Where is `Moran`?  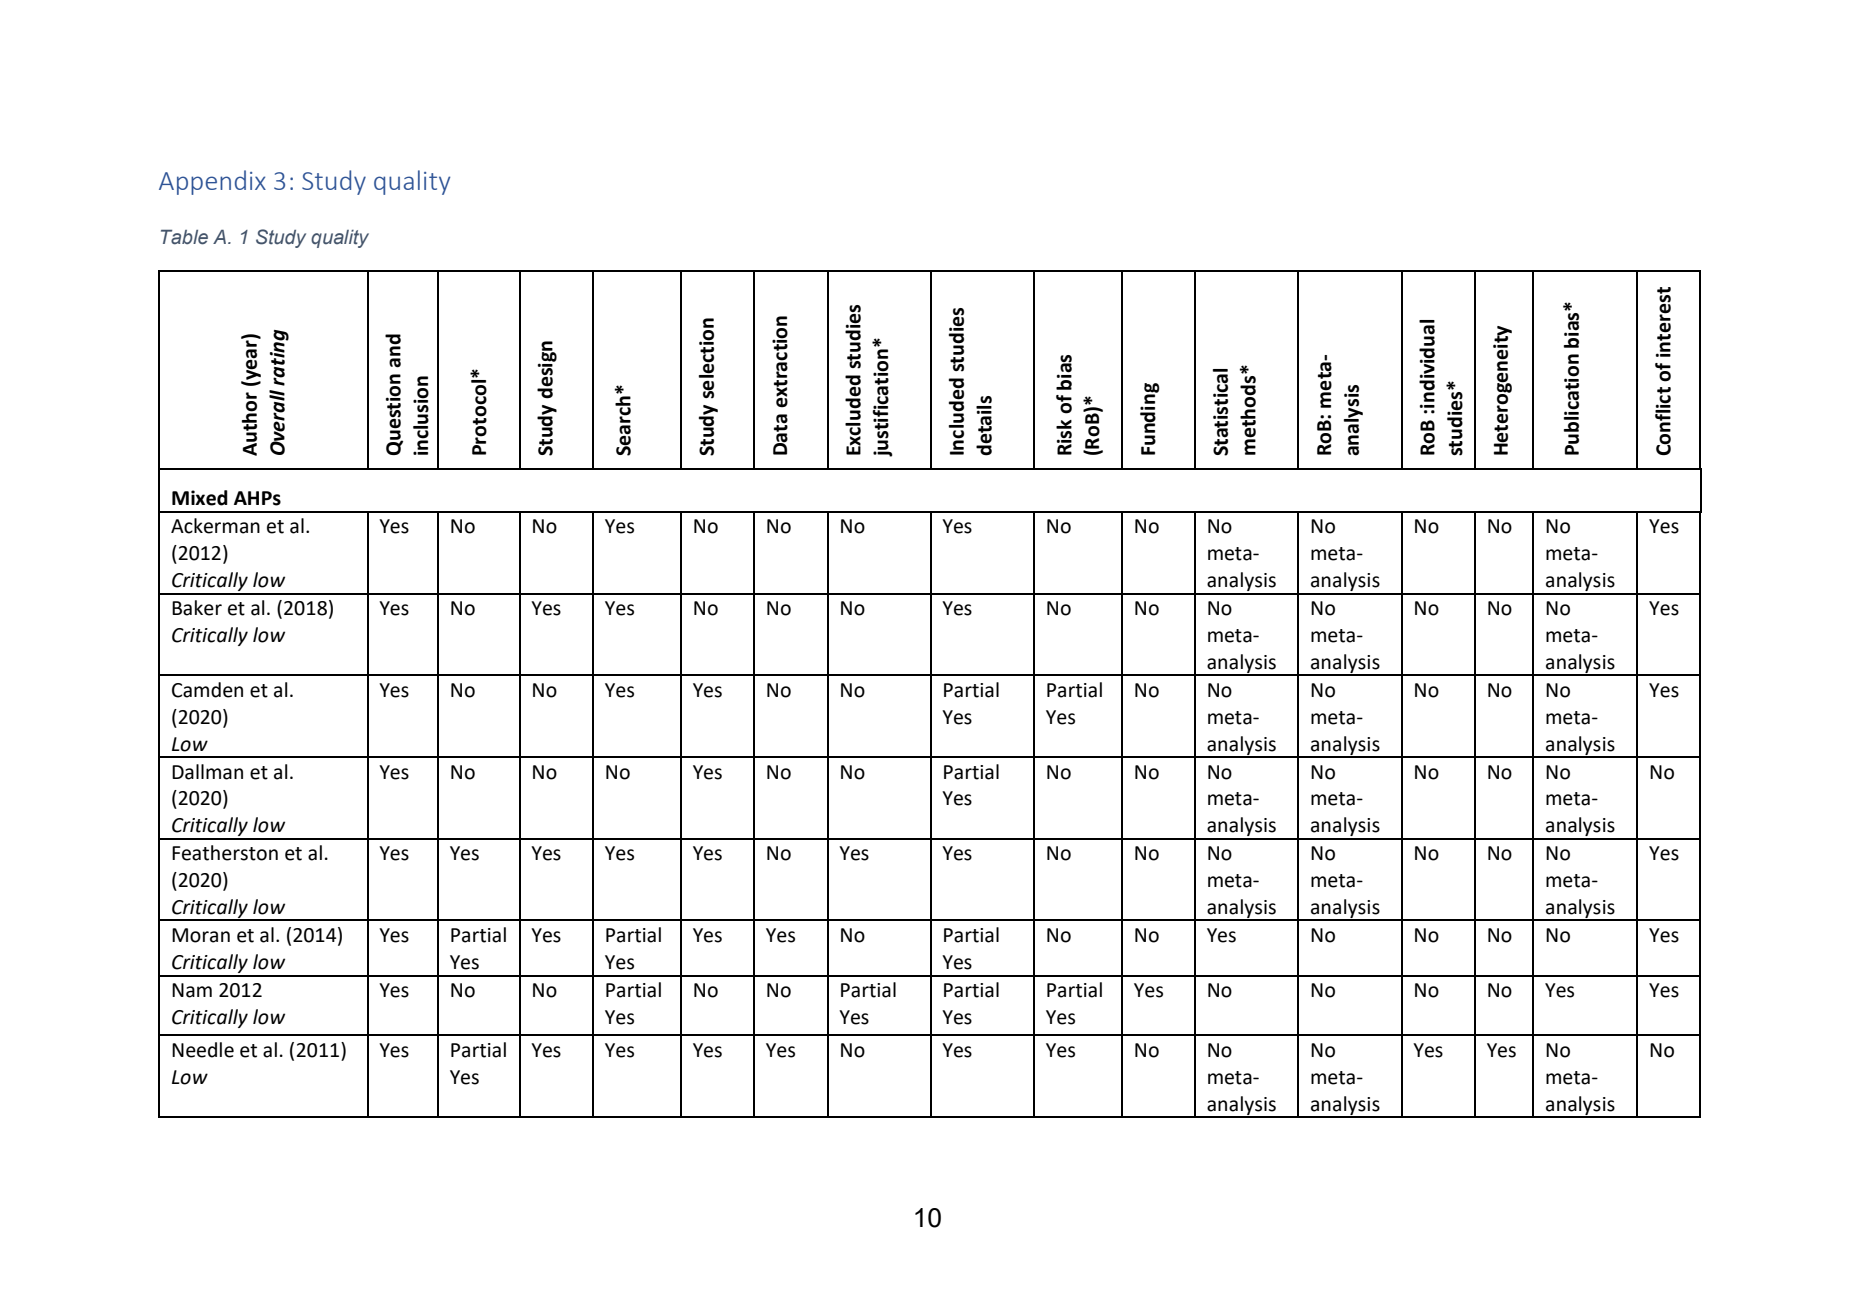 Moran is located at coordinates (201, 935).
